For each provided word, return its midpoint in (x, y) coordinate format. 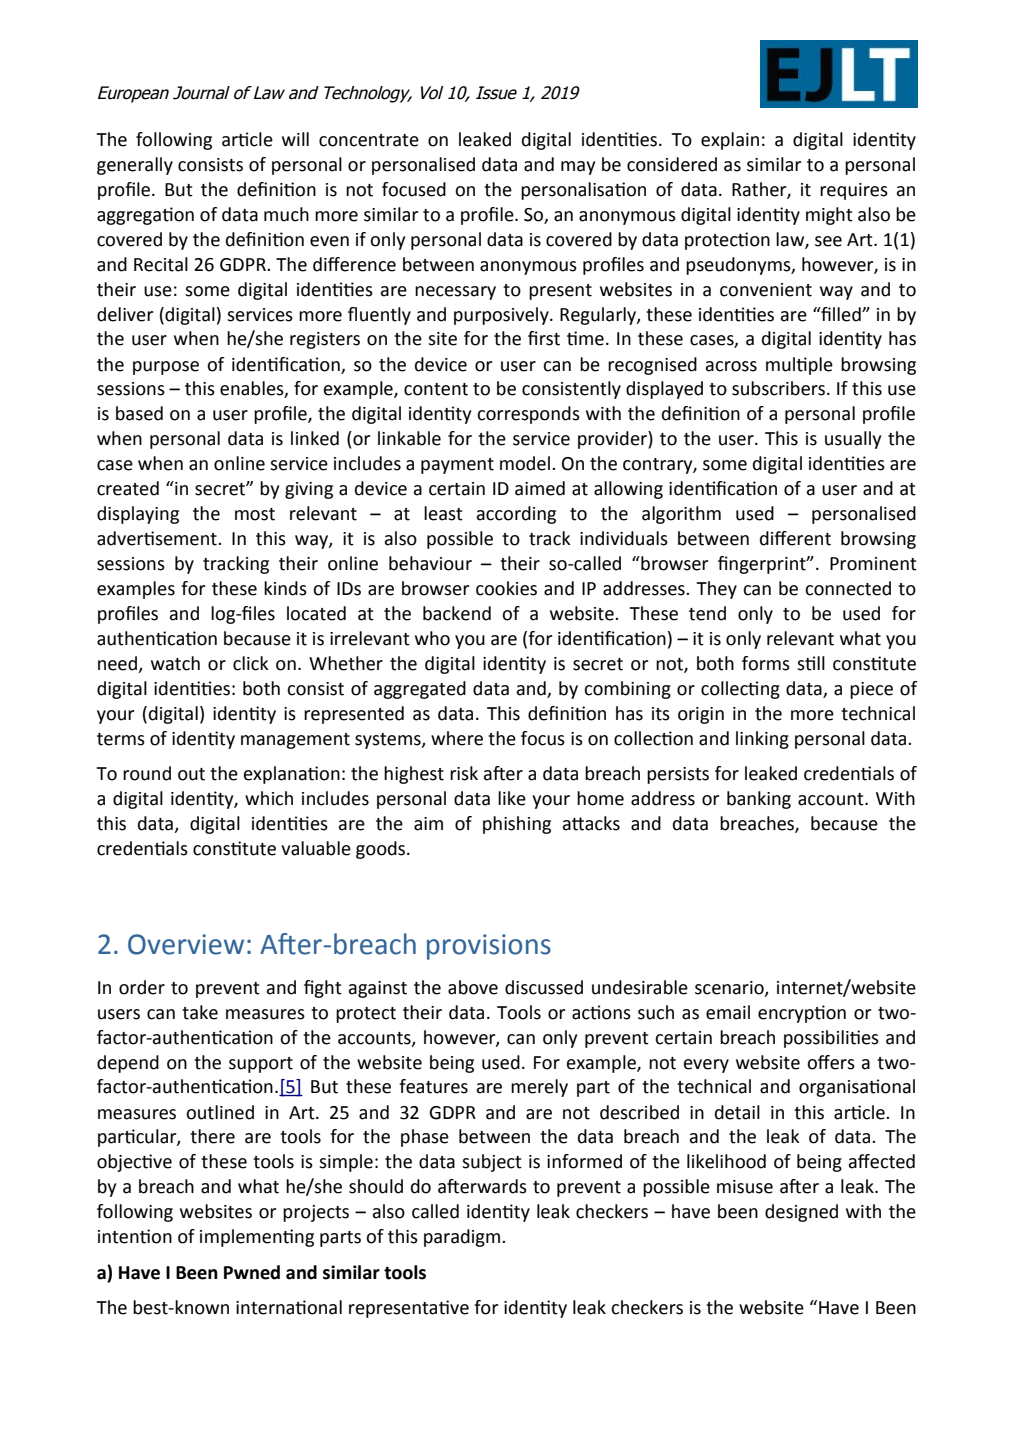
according (516, 515)
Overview (186, 944)
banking (759, 800)
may (578, 168)
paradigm (463, 1238)
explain (730, 141)
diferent (795, 538)
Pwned (252, 1272)
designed (801, 1213)
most (255, 514)
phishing (517, 825)
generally (135, 166)
